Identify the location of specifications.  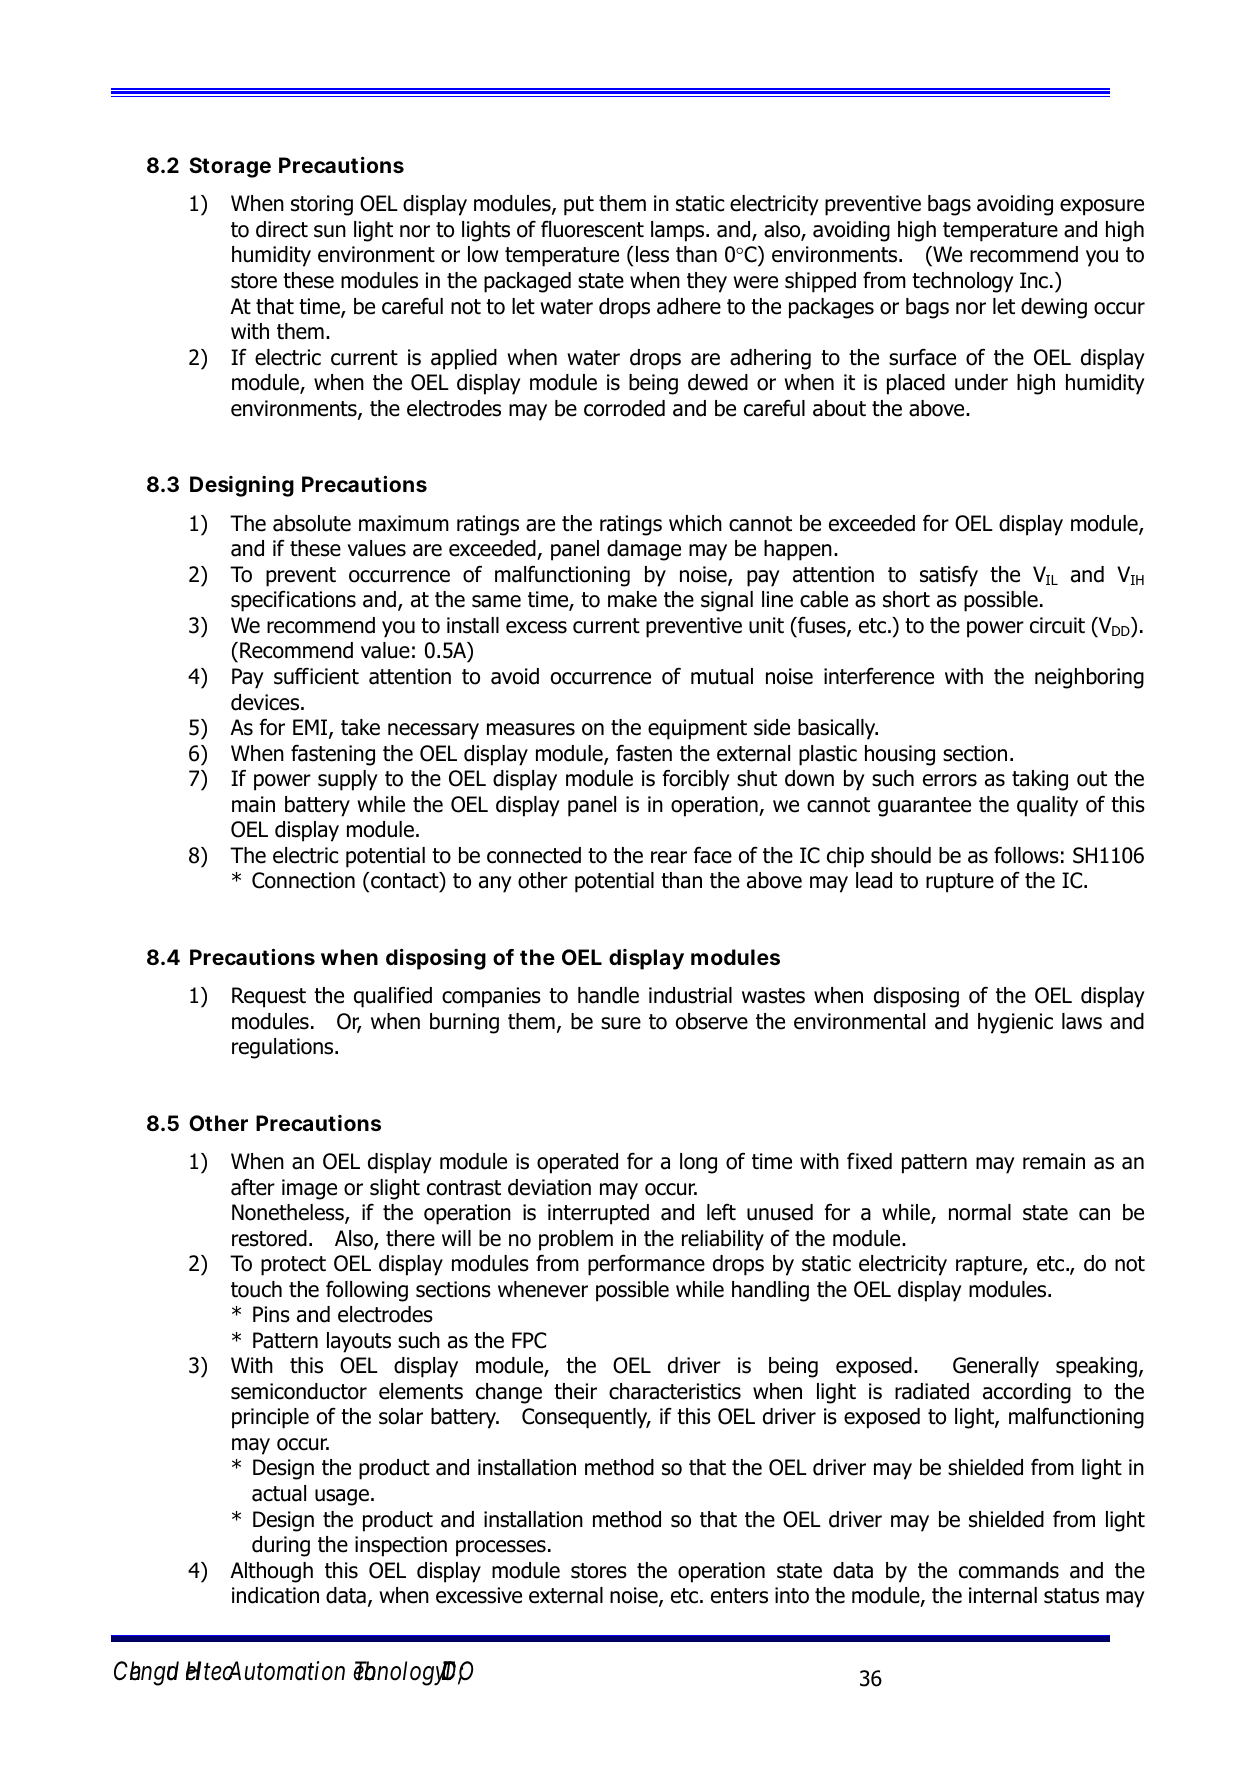
(293, 601).
